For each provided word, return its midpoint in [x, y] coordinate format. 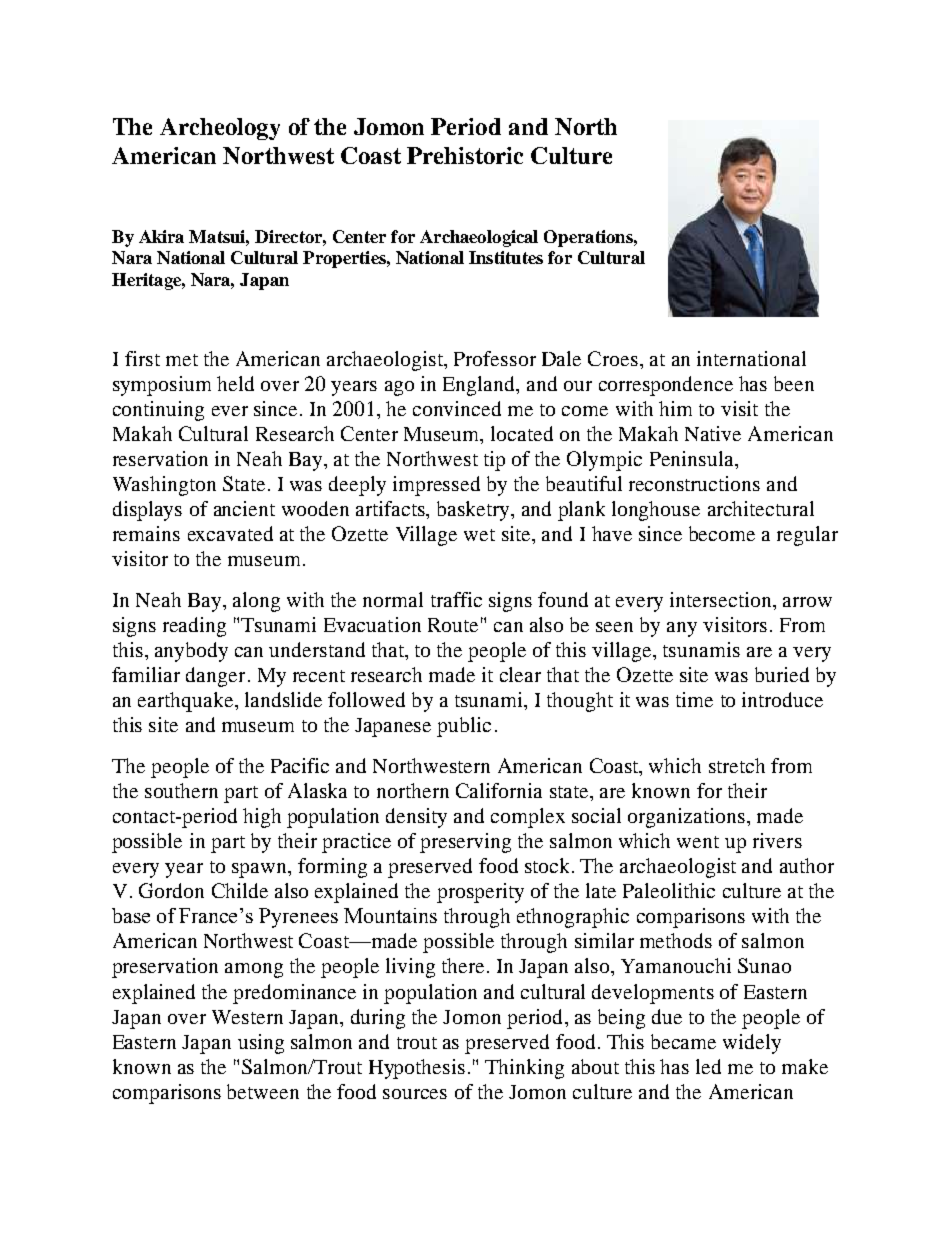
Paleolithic [669, 890]
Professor [495, 358]
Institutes [506, 257]
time [694, 699]
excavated [230, 533]
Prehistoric [465, 155]
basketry [474, 511]
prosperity [480, 893]
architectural [761, 508]
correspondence [666, 386]
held [235, 383]
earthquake [187, 702]
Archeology [220, 129]
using [261, 1044]
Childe [240, 890]
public [464, 727]
